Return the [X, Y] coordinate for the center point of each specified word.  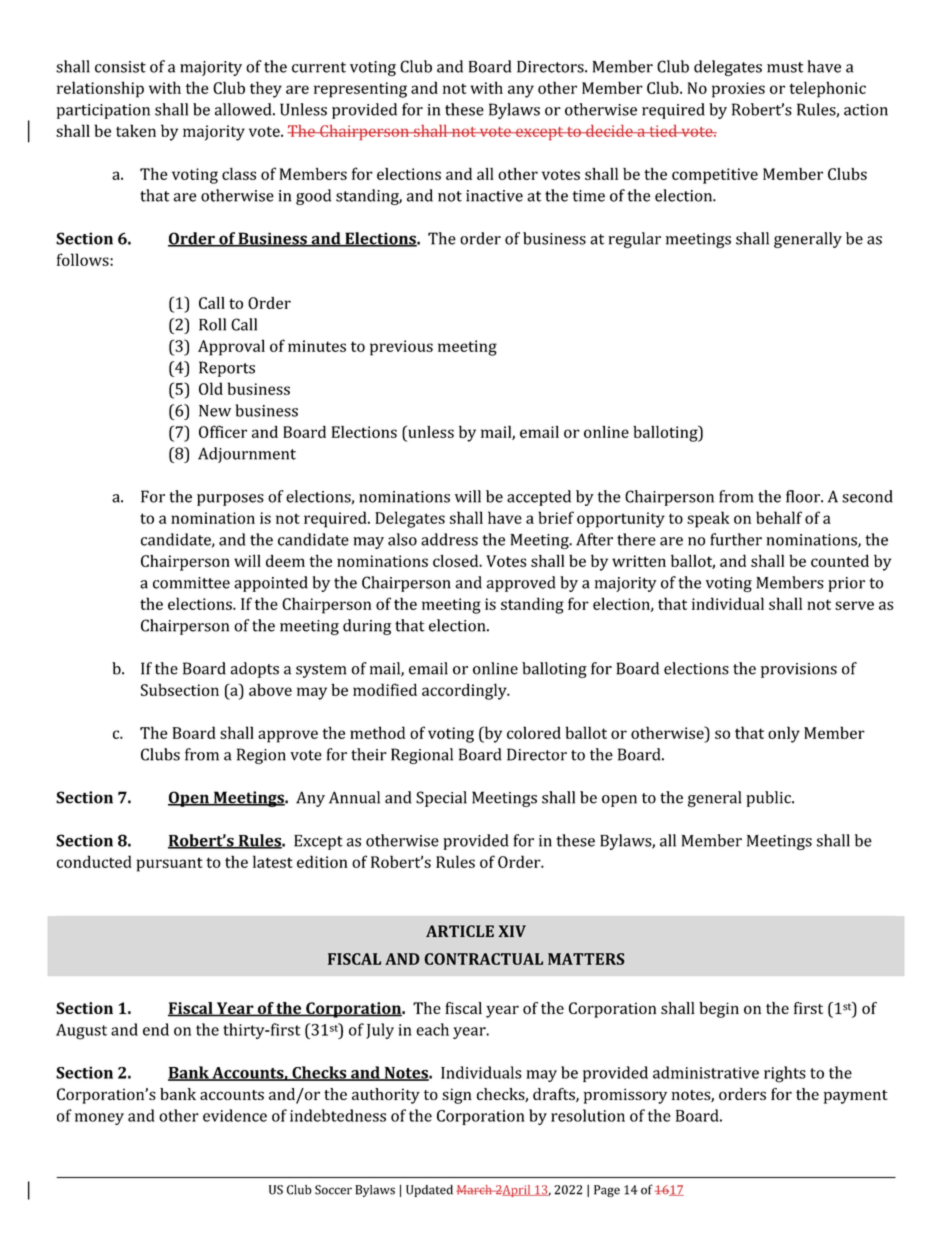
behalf [779, 517]
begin [719, 1010]
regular [634, 240]
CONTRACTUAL [483, 959]
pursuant [170, 864]
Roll [212, 324]
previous [401, 348]
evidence [235, 1115]
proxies [738, 90]
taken [136, 130]
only [784, 734]
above [270, 689]
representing [360, 90]
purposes [230, 500]
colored [534, 732]
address [449, 539]
